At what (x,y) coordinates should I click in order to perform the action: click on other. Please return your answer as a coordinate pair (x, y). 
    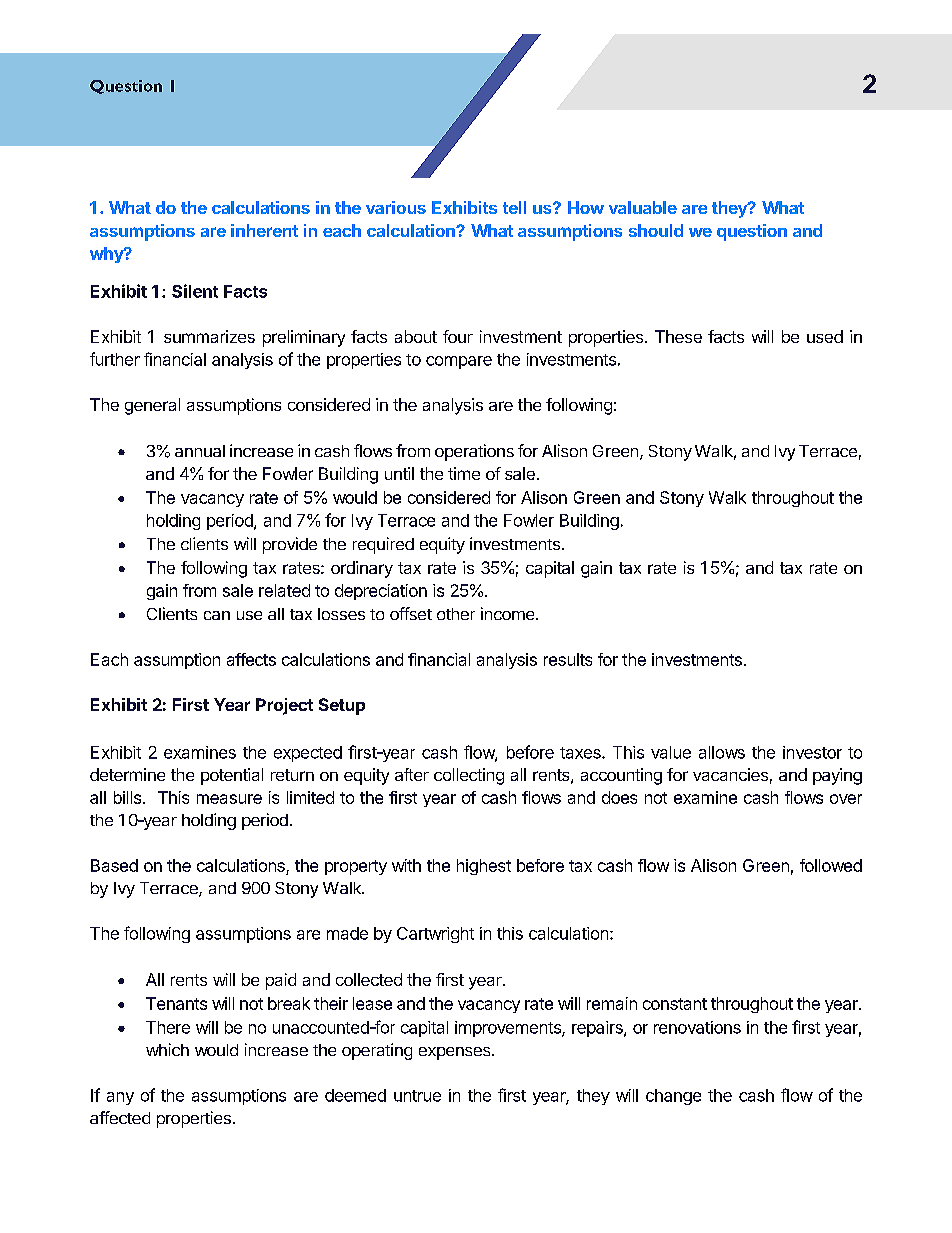
    Looking at the image, I should click on (456, 614).
